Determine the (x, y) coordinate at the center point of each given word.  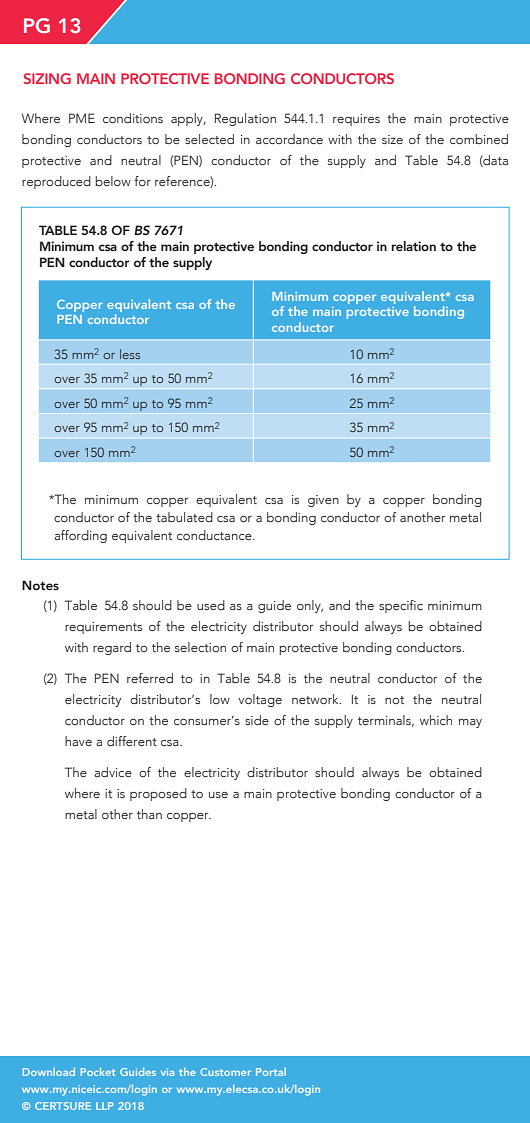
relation (414, 246)
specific (401, 606)
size (392, 139)
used (211, 605)
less (130, 354)
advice (113, 772)
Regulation (245, 119)
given (323, 501)
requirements (103, 628)
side (257, 720)
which (436, 720)
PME (82, 118)
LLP (105, 1106)
